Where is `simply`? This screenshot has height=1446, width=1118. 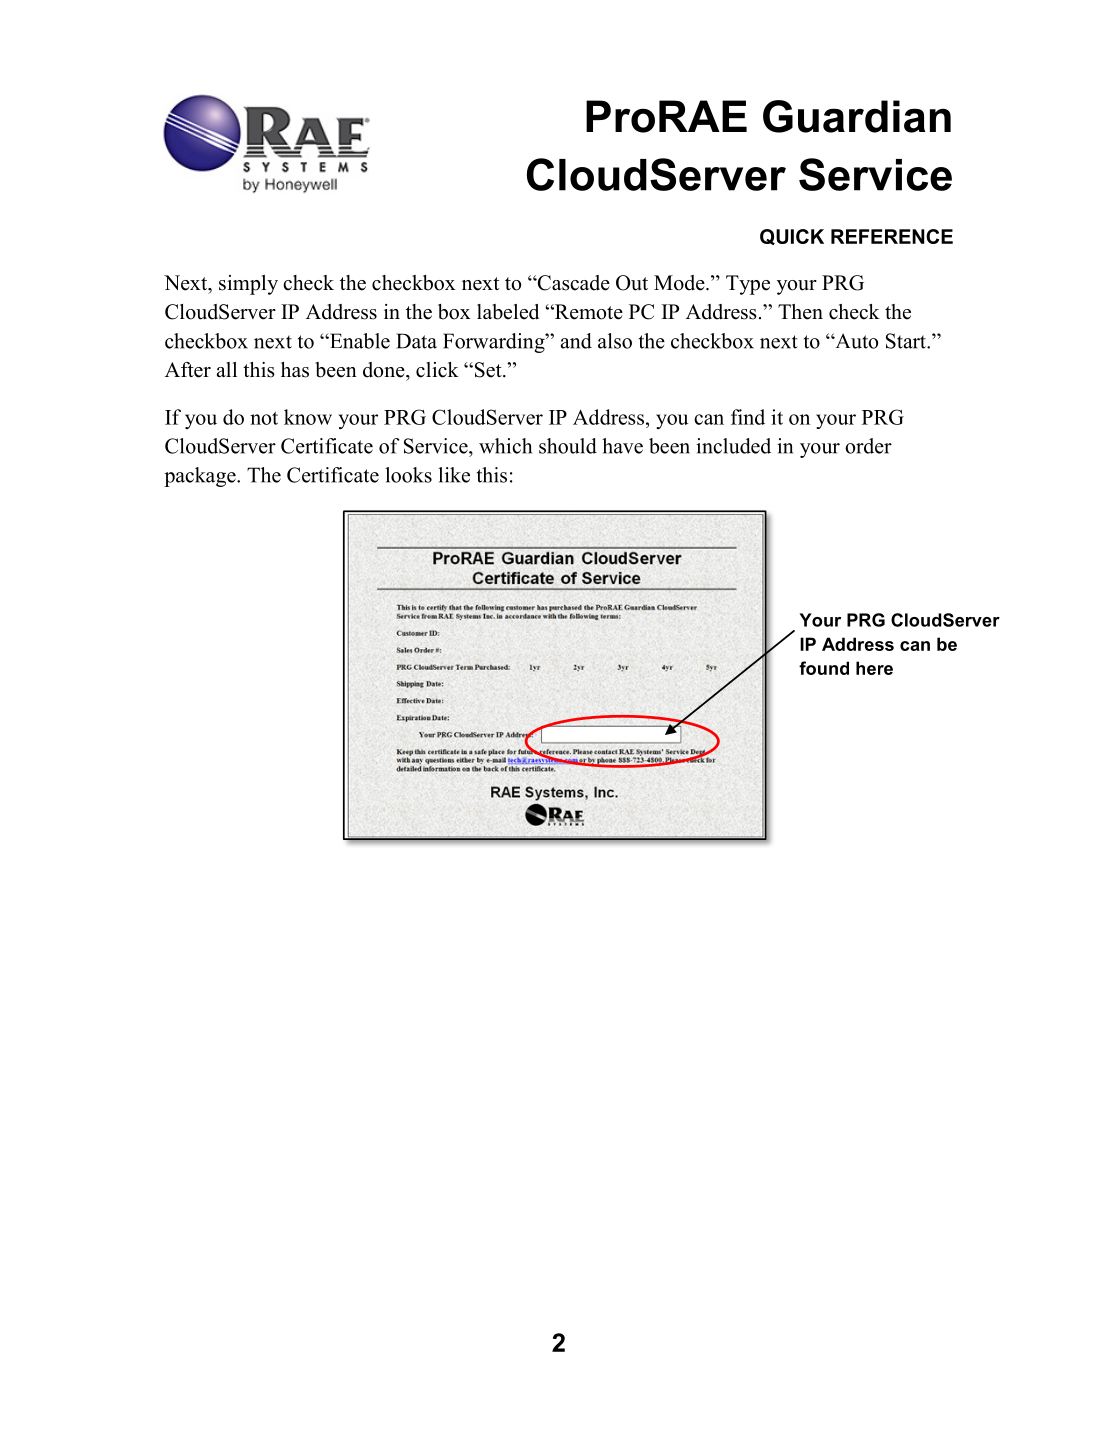
simply is located at coordinates (248, 285).
